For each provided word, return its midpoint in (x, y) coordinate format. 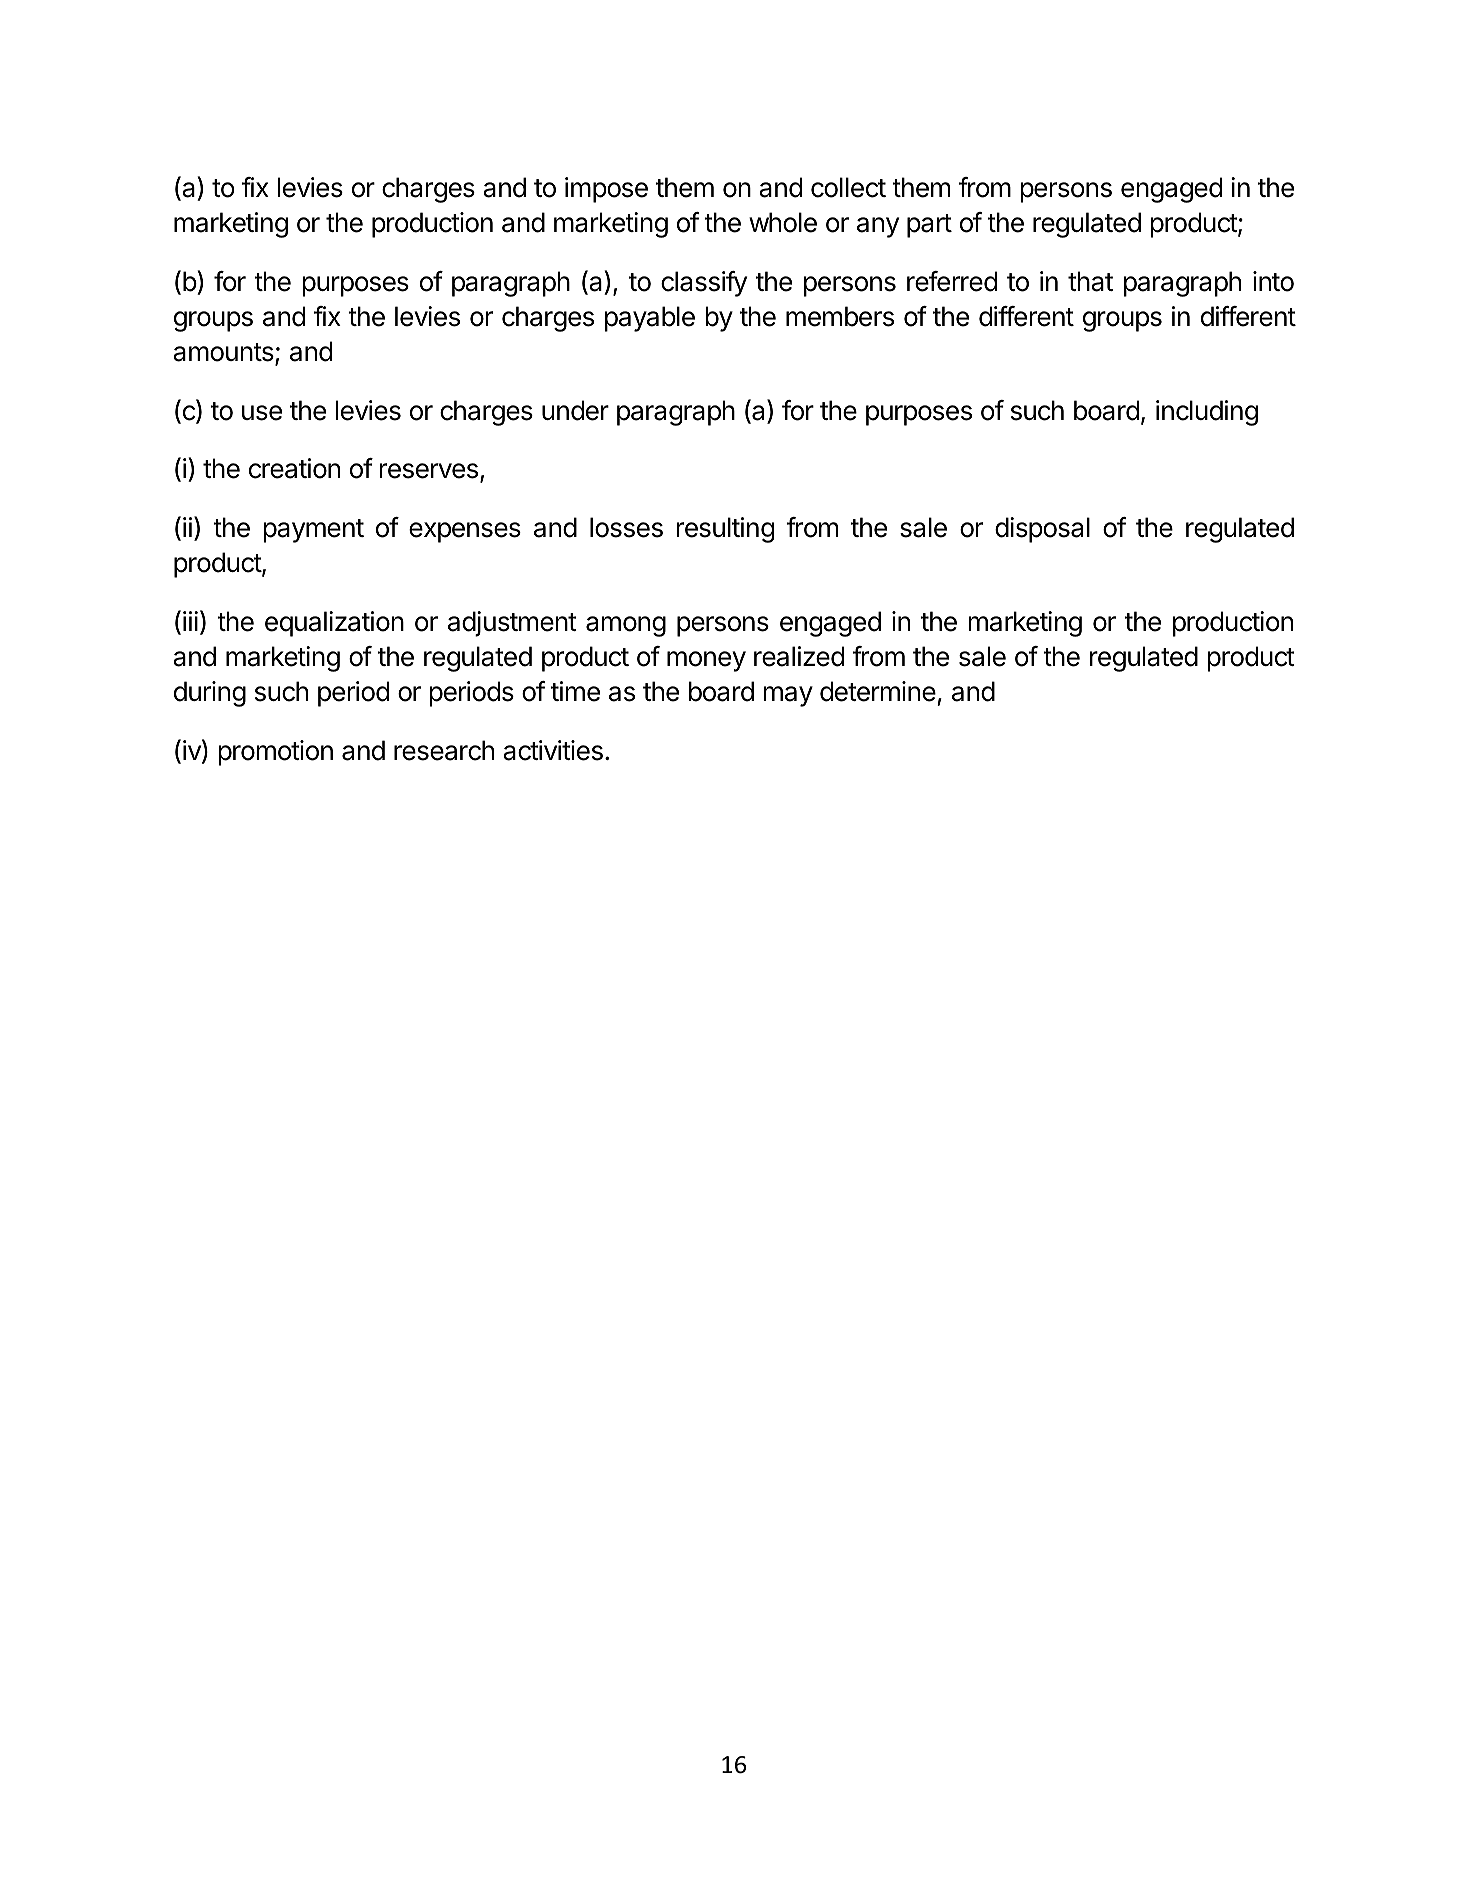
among (626, 626)
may (788, 696)
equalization (334, 624)
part (929, 226)
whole (783, 222)
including (1207, 413)
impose (606, 190)
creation (294, 468)
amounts (224, 353)
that (1090, 281)
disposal (1042, 530)
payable (650, 319)
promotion (275, 753)
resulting (725, 530)
